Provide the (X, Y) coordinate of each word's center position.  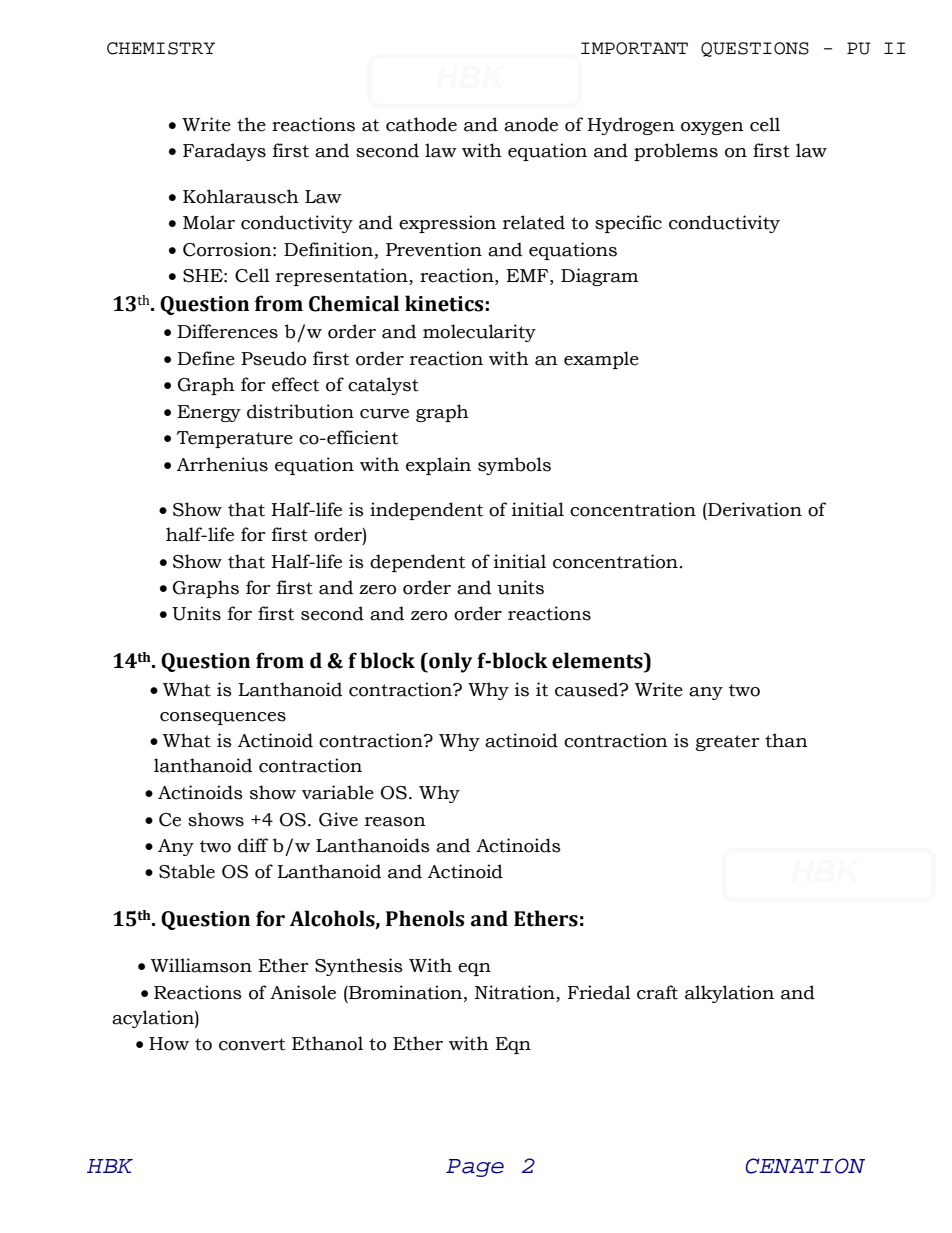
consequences (223, 718)
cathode (421, 124)
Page (475, 1168)
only (449, 662)
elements (598, 660)
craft (657, 992)
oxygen (712, 128)
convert (252, 1044)
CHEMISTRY (161, 48)
